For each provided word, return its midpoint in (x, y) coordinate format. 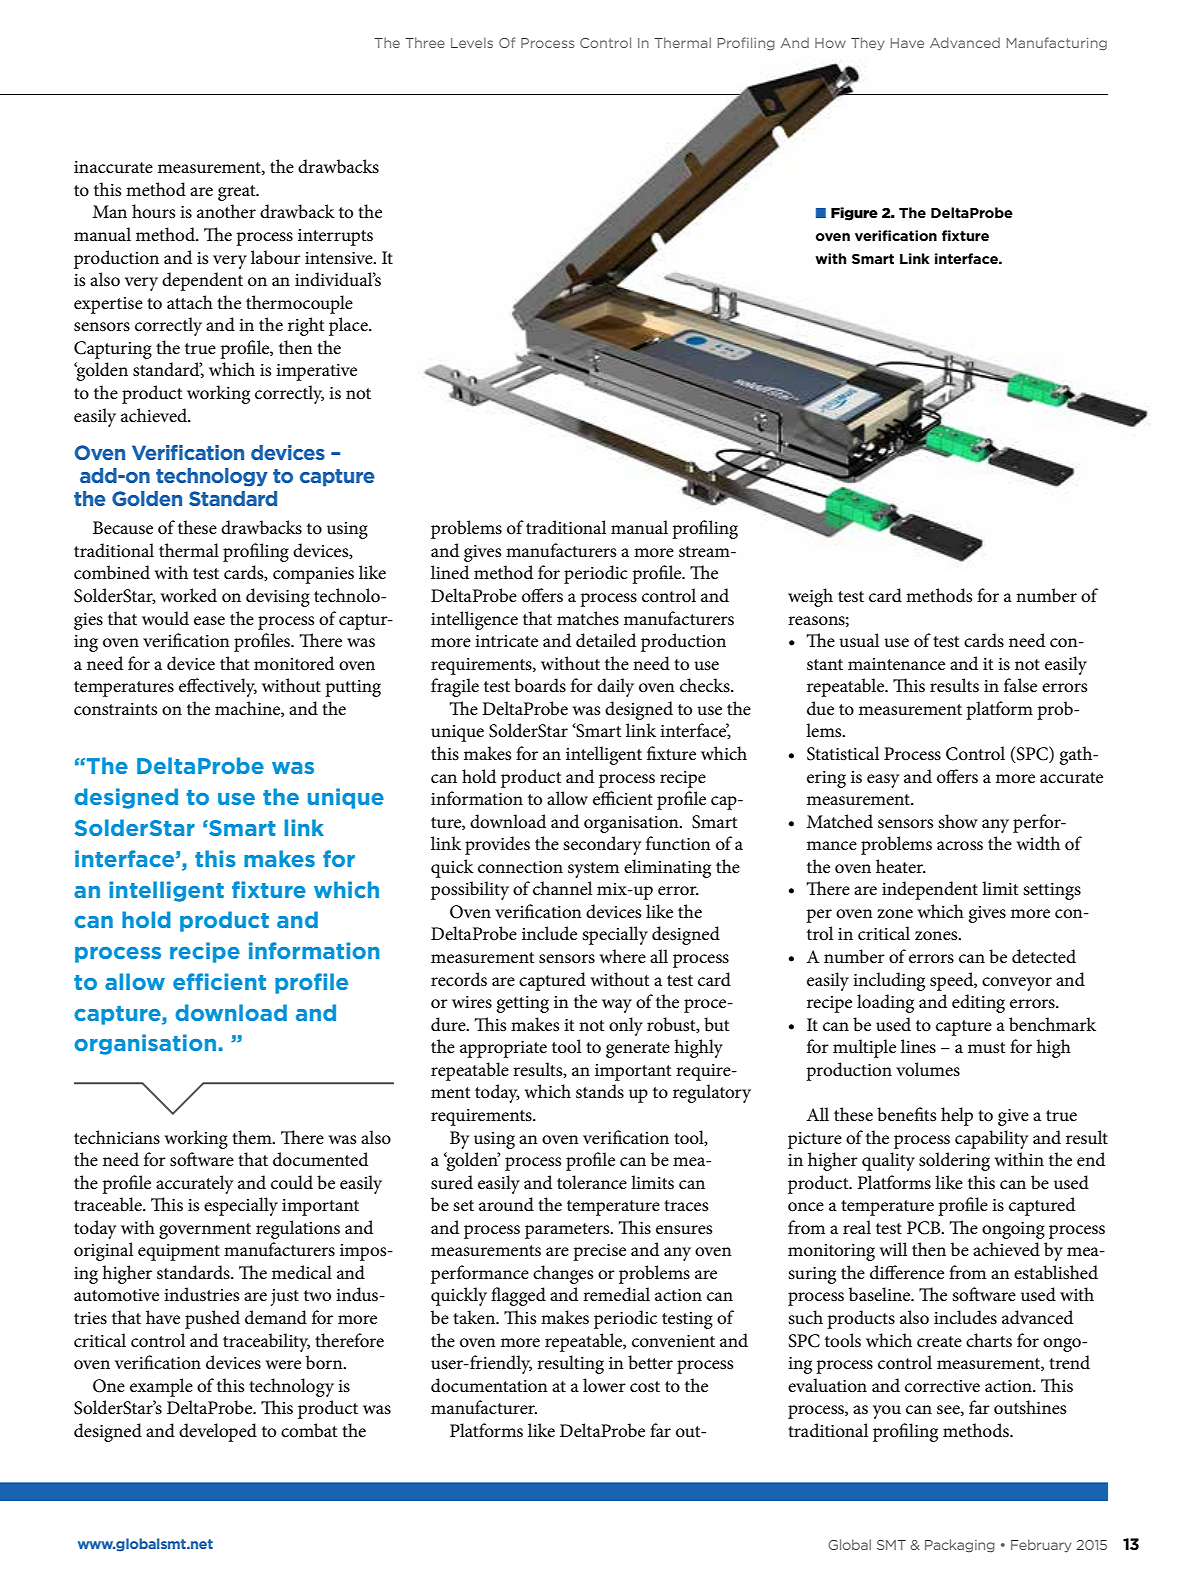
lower (604, 1385)
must (986, 1048)
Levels (472, 42)
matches (588, 618)
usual (859, 640)
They (867, 43)
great (238, 193)
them (253, 1137)
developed (218, 1432)
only (626, 1026)
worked (188, 595)
